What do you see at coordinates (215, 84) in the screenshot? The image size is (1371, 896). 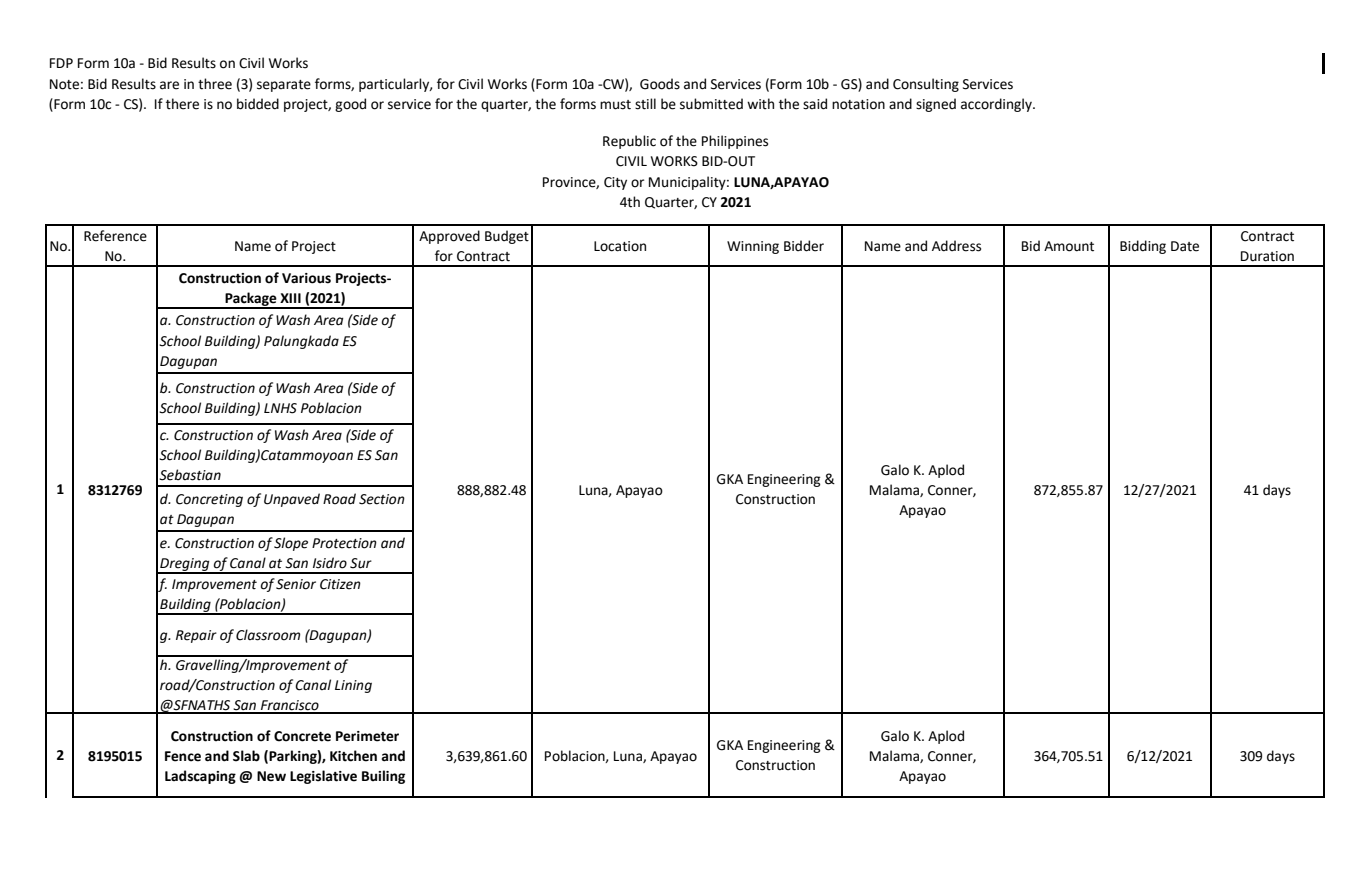 I see `three` at bounding box center [215, 84].
